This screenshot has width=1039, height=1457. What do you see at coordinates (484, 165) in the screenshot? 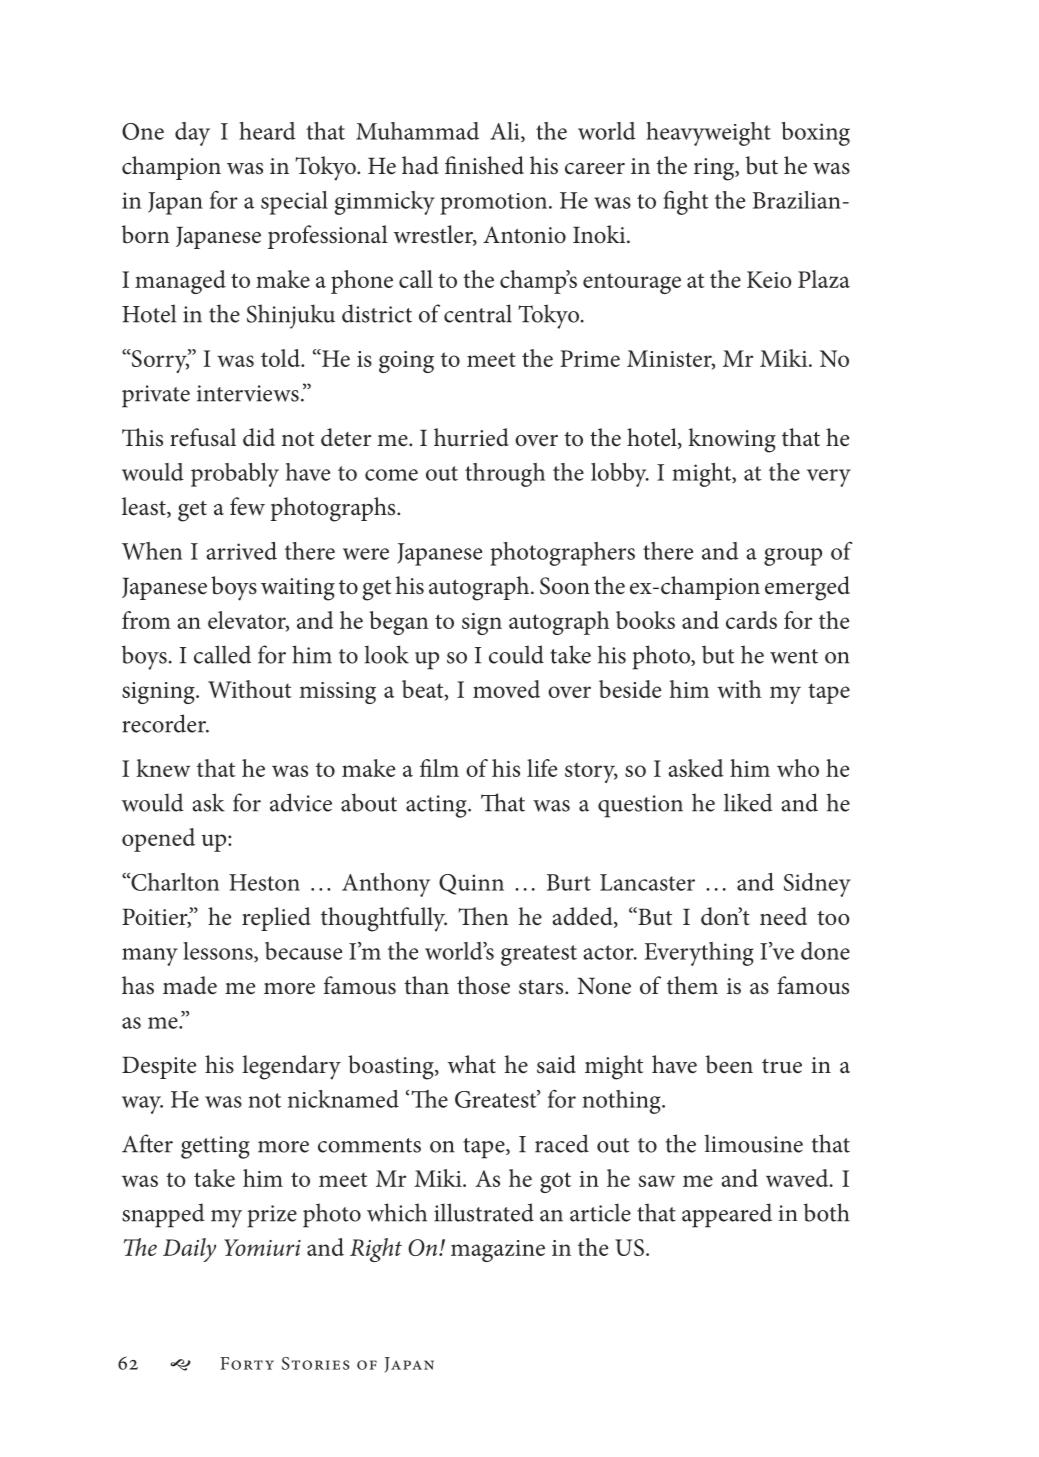
I see `finished` at bounding box center [484, 165].
